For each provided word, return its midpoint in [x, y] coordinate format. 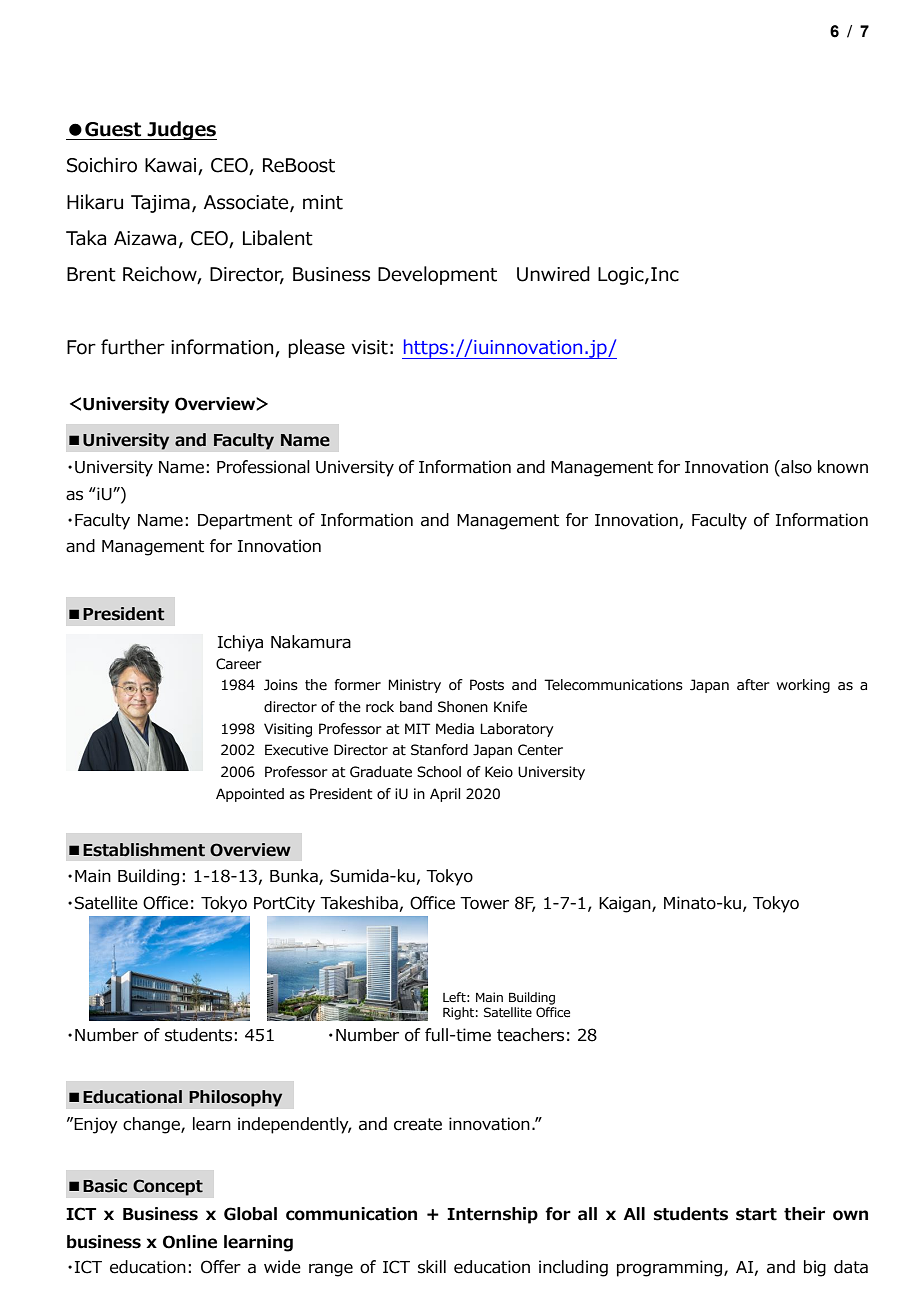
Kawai [172, 166]
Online [190, 1242]
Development [437, 275]
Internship [492, 1215]
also [795, 468]
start [756, 1214]
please [316, 348]
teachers [530, 1035]
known [843, 467]
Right [458, 1013]
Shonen [463, 707]
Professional [263, 467]
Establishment [144, 850]
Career [239, 664]
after [753, 685]
